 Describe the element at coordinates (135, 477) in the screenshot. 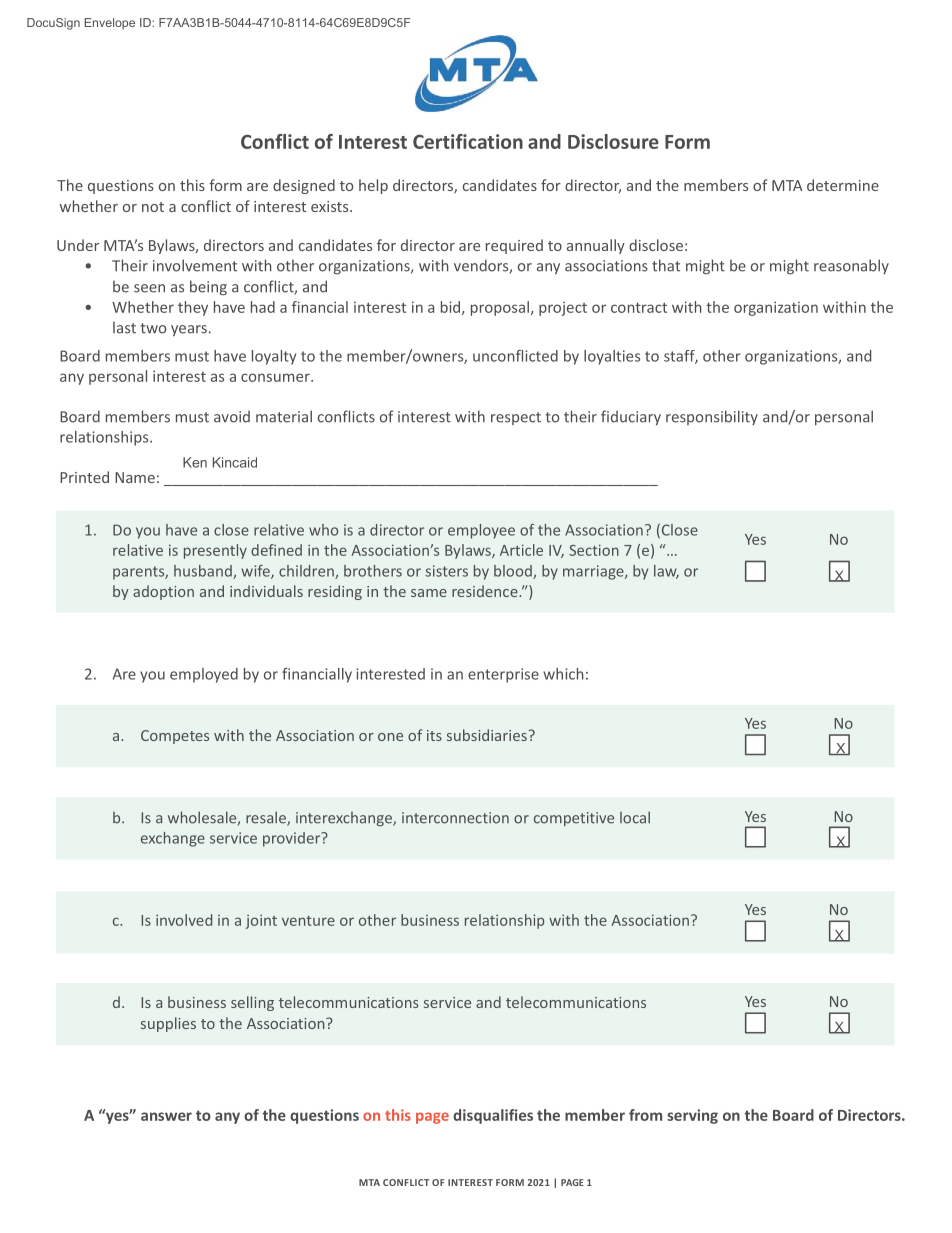

I see `Name` at that location.
